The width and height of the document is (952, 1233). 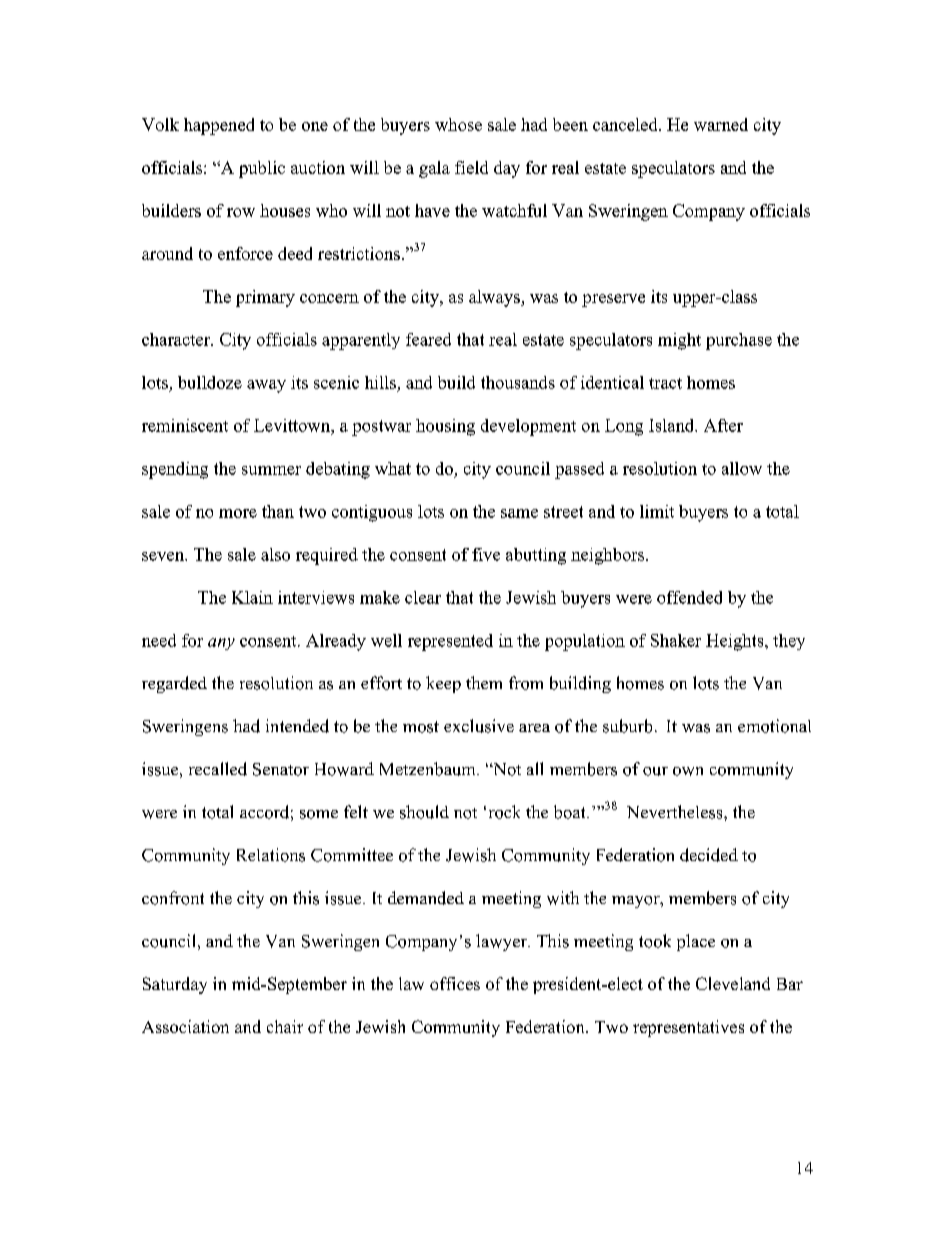 I want to click on allow, so click(x=742, y=468).
